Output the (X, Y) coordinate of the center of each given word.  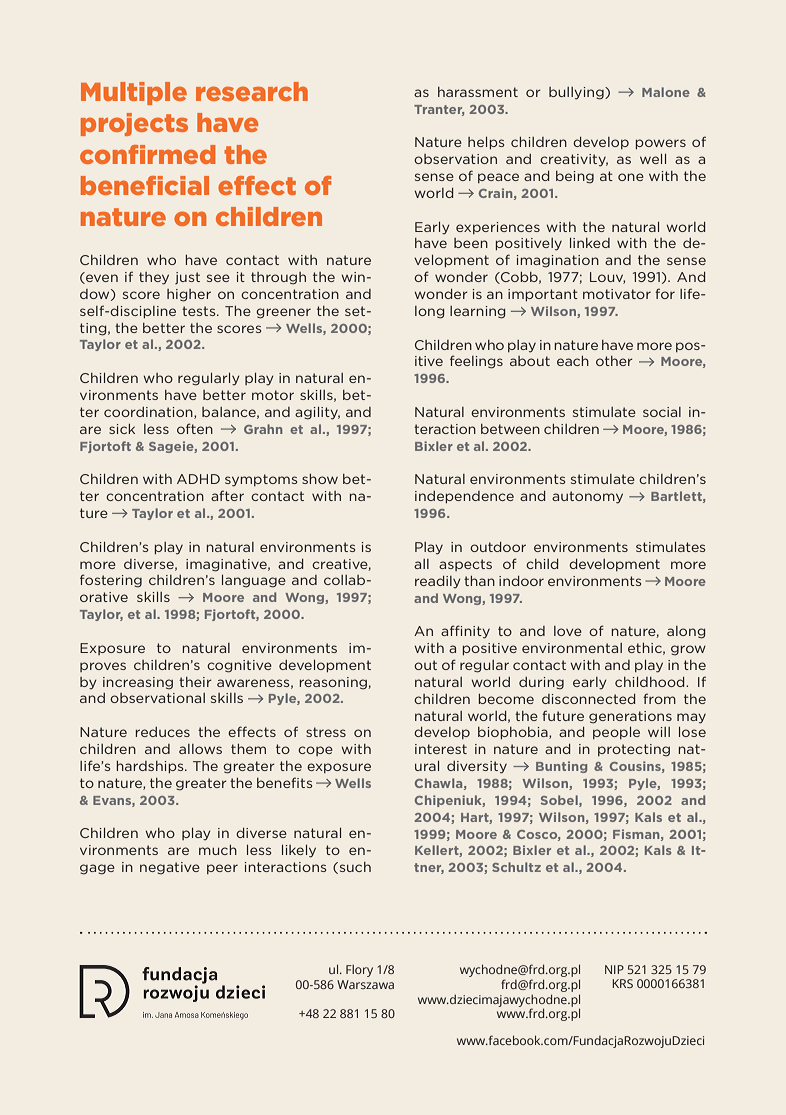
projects (134, 124)
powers (661, 144)
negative (170, 868)
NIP (614, 969)
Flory (359, 970)
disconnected (588, 699)
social (662, 412)
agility (317, 413)
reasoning (333, 683)
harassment (478, 92)
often (195, 428)
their (195, 682)
